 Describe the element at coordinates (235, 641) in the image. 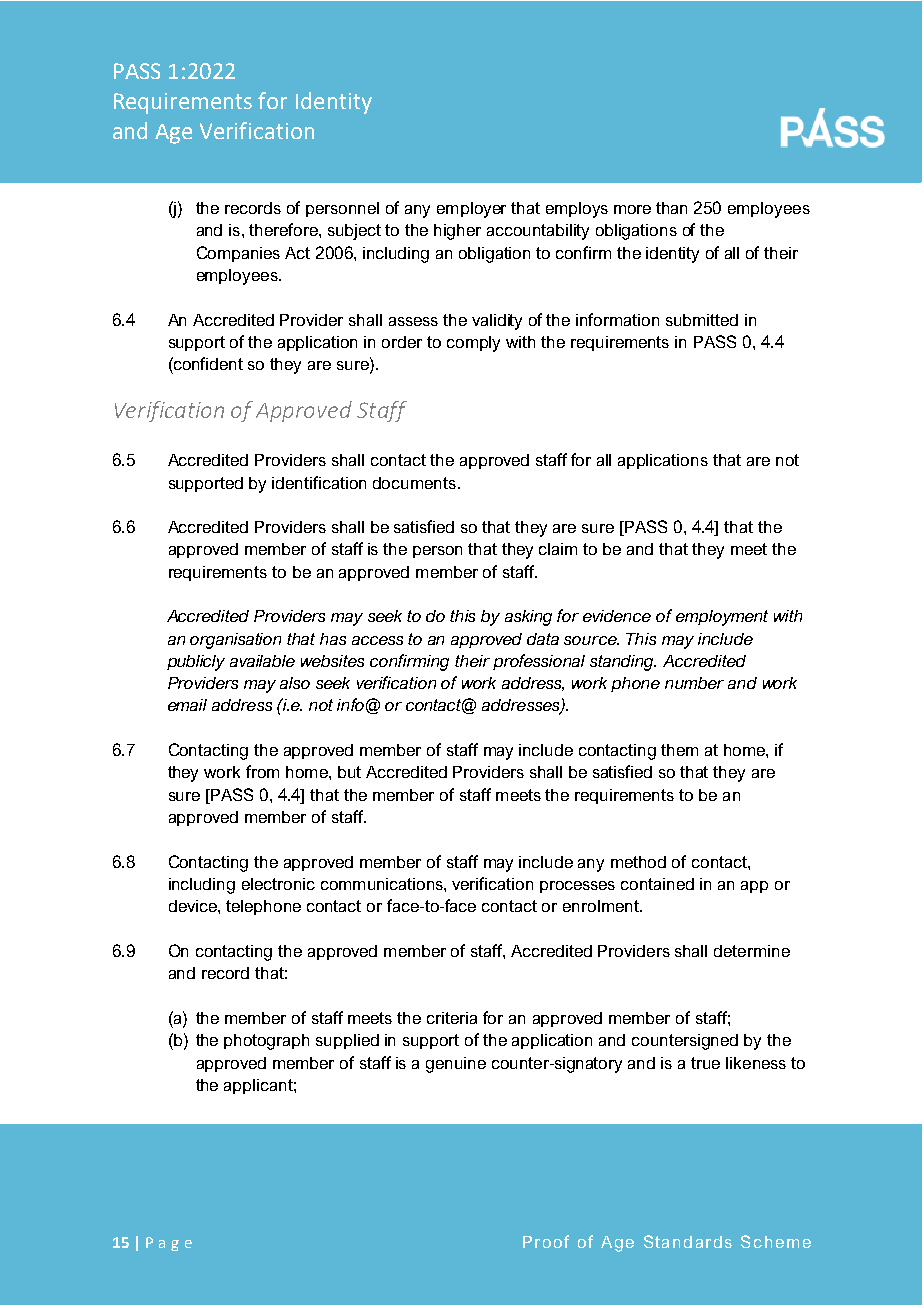

I see `organisation` at that location.
